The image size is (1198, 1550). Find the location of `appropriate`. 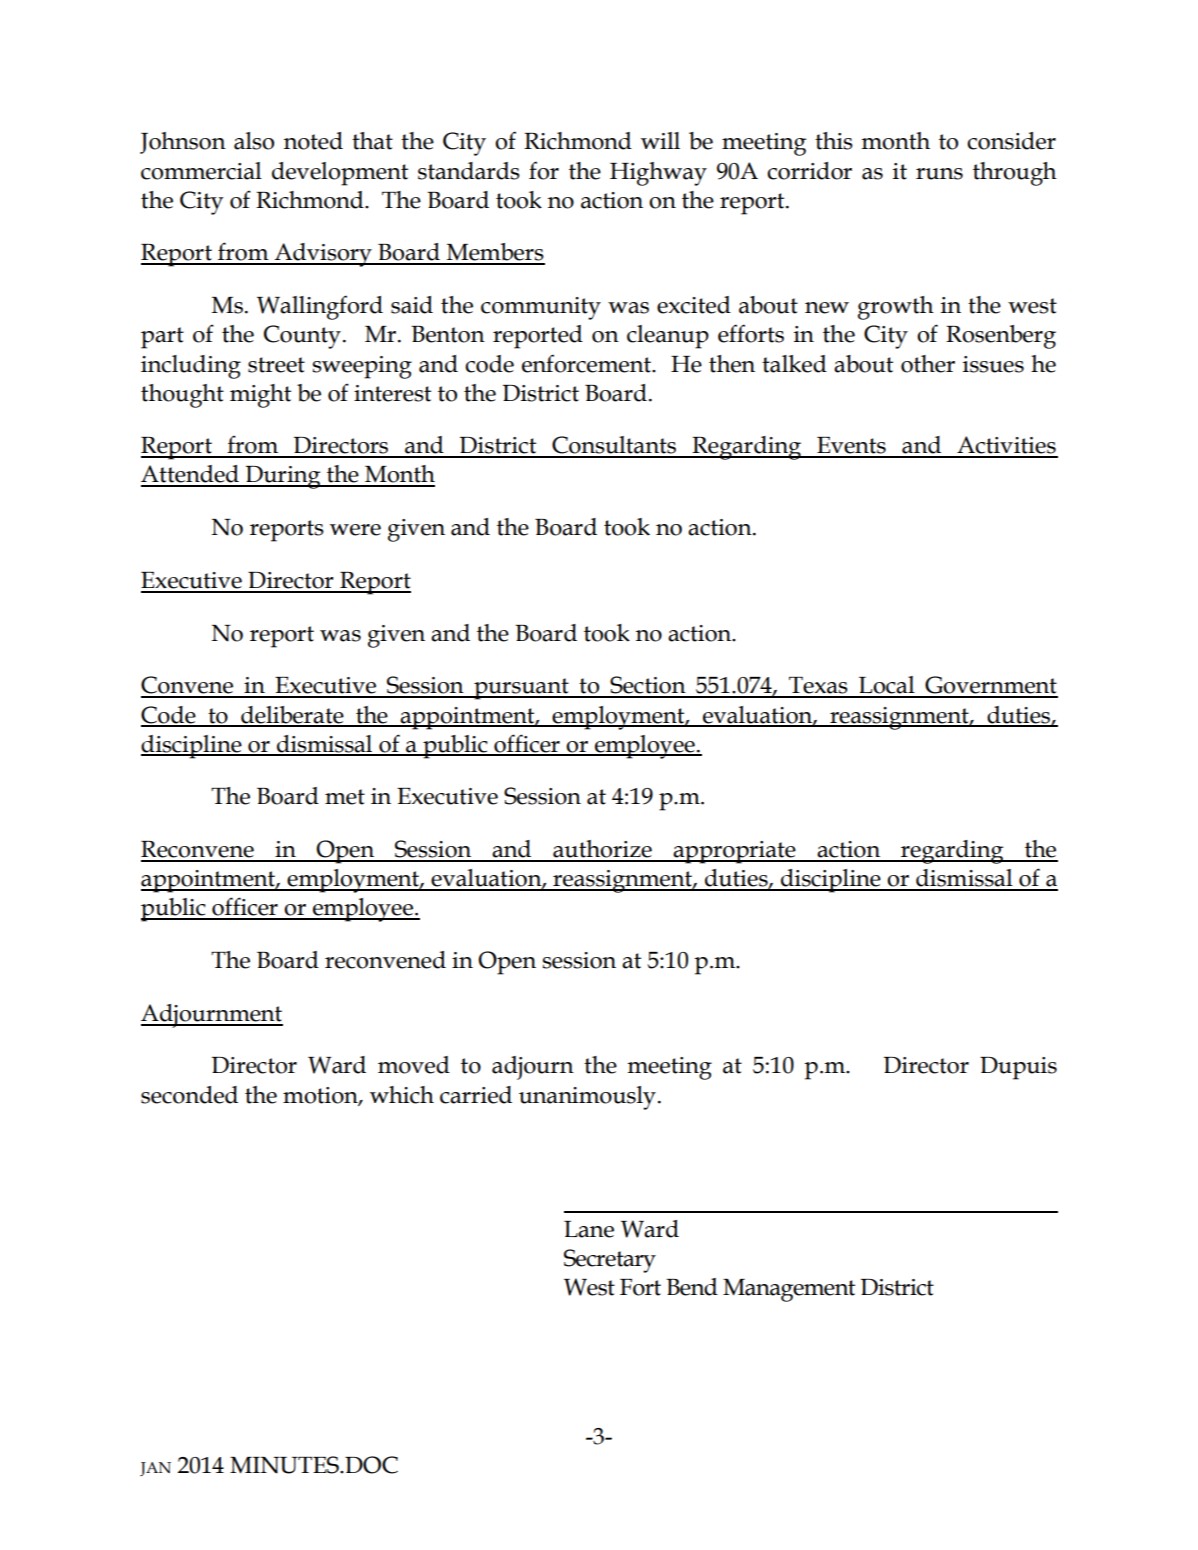

appropriate is located at coordinates (735, 852).
